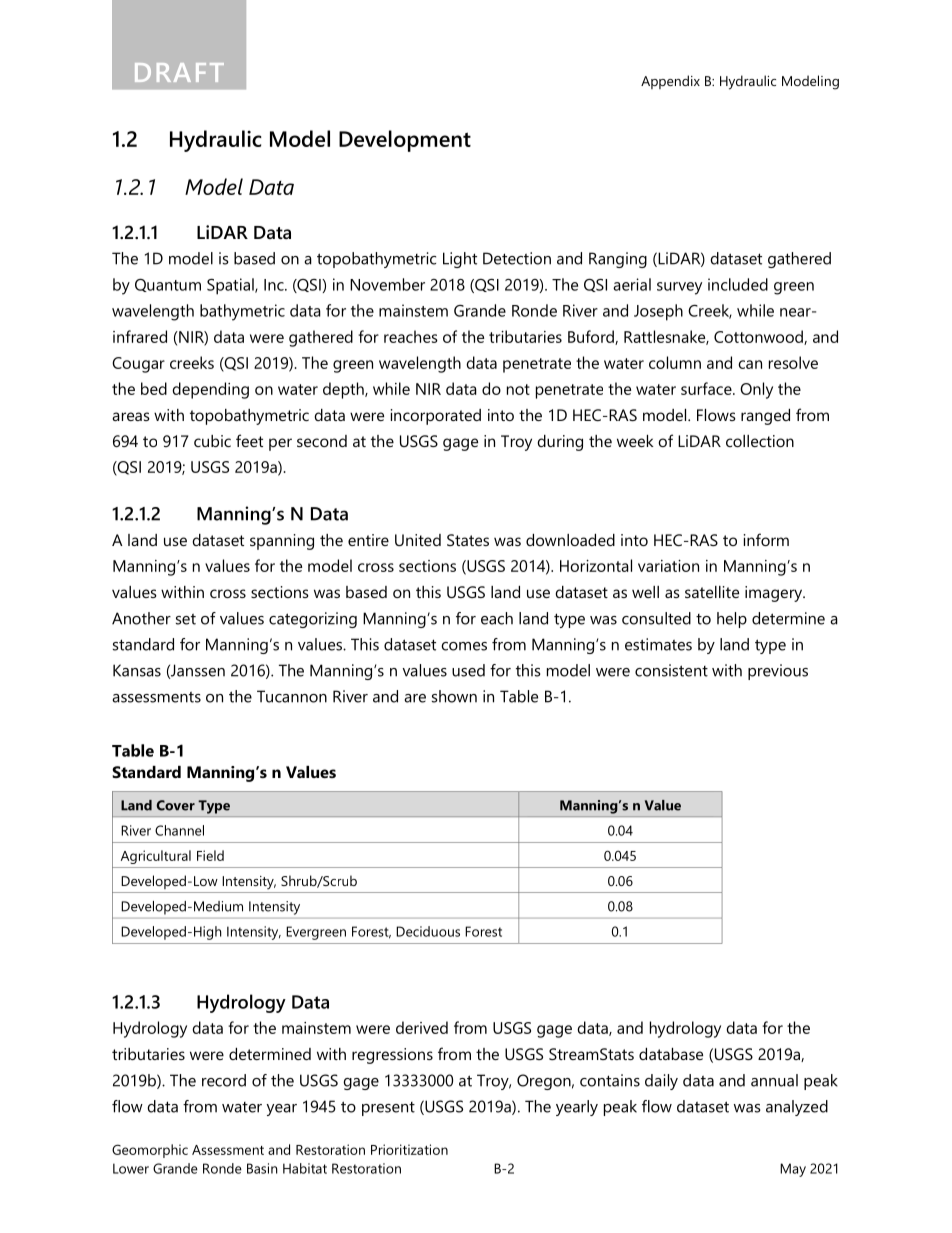  I want to click on comes, so click(464, 646).
